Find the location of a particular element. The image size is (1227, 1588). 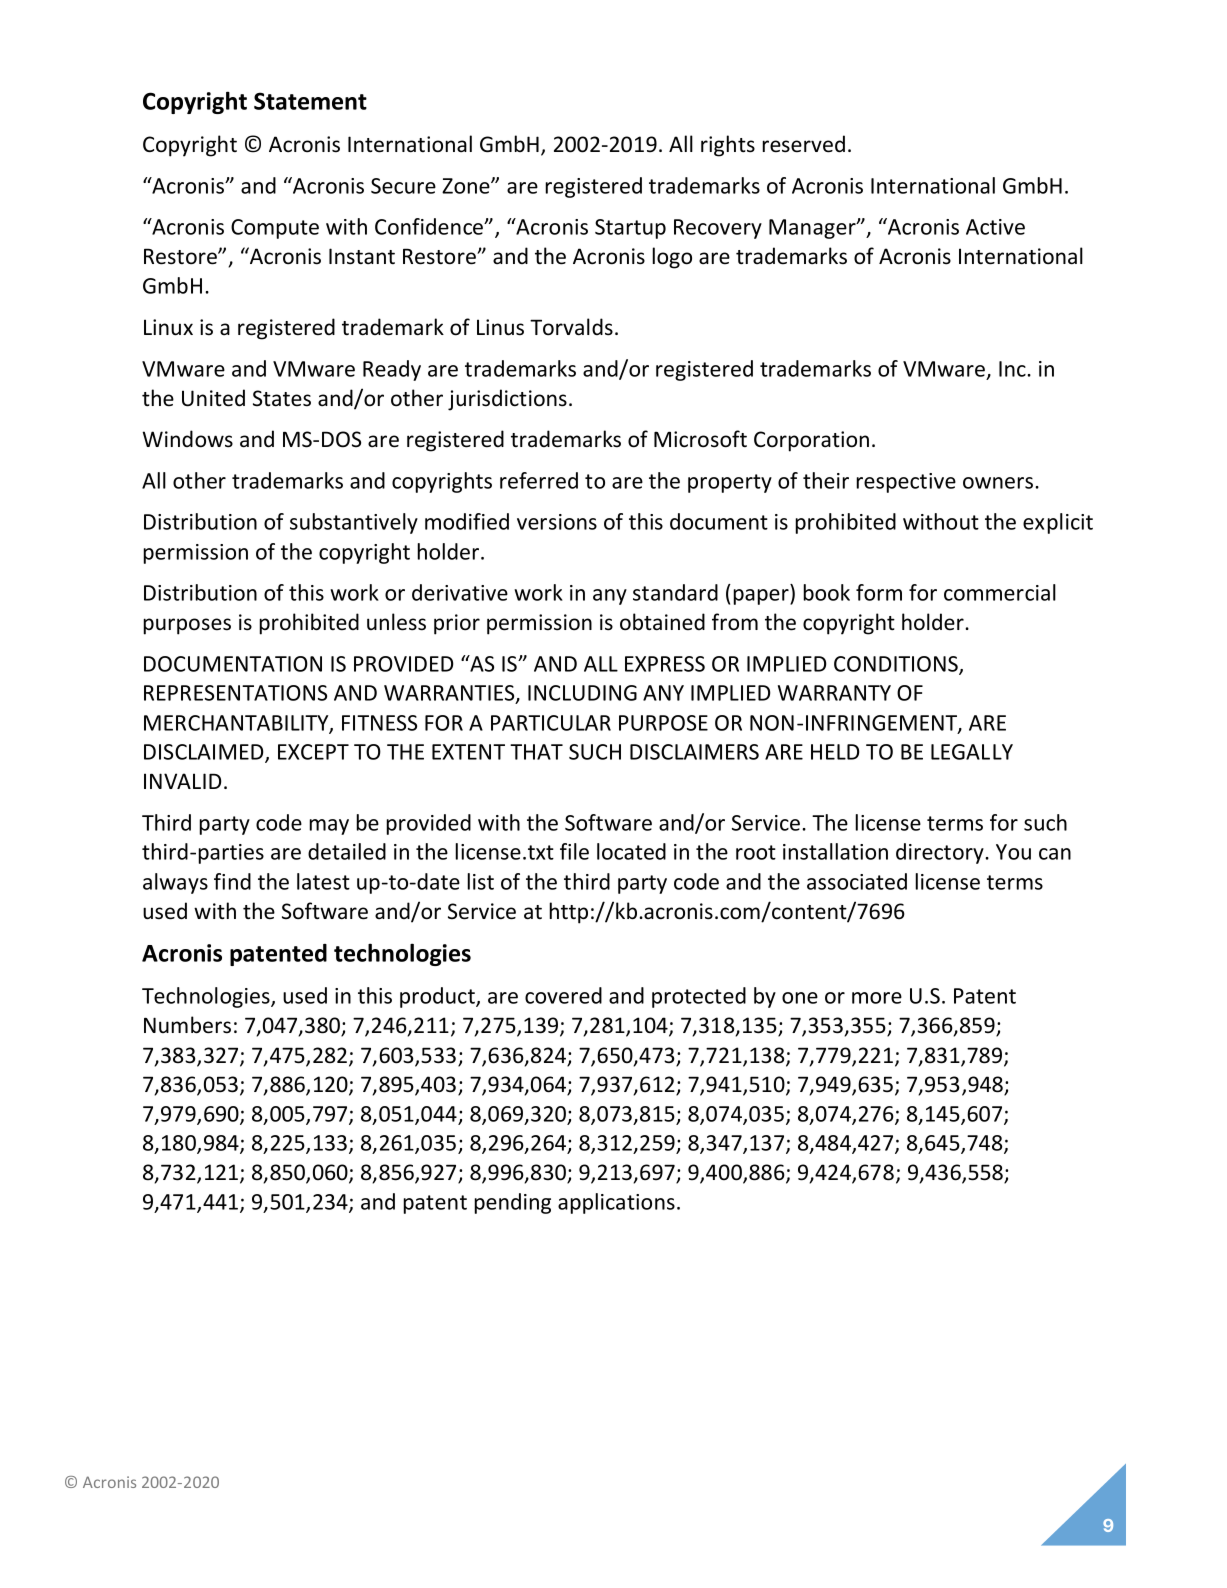

Startup is located at coordinates (630, 229).
